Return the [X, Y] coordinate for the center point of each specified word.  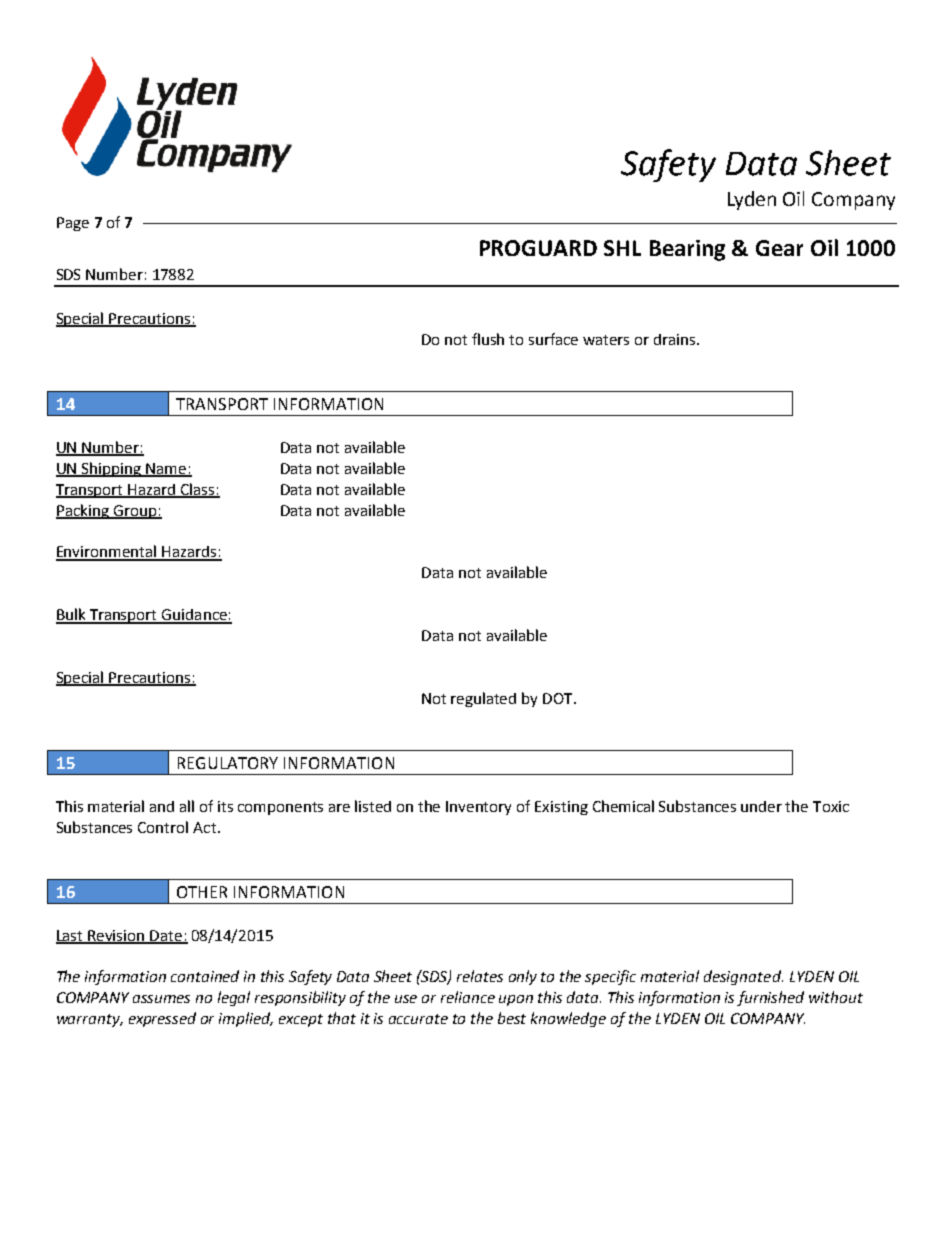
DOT [559, 698]
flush [488, 339]
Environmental [107, 552]
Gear [779, 248]
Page [73, 224]
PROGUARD [538, 248]
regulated [483, 699]
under [761, 806]
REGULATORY [228, 763]
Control [163, 827]
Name [166, 469]
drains [676, 339]
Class [198, 490]
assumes [161, 999]
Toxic [831, 806]
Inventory [478, 808]
